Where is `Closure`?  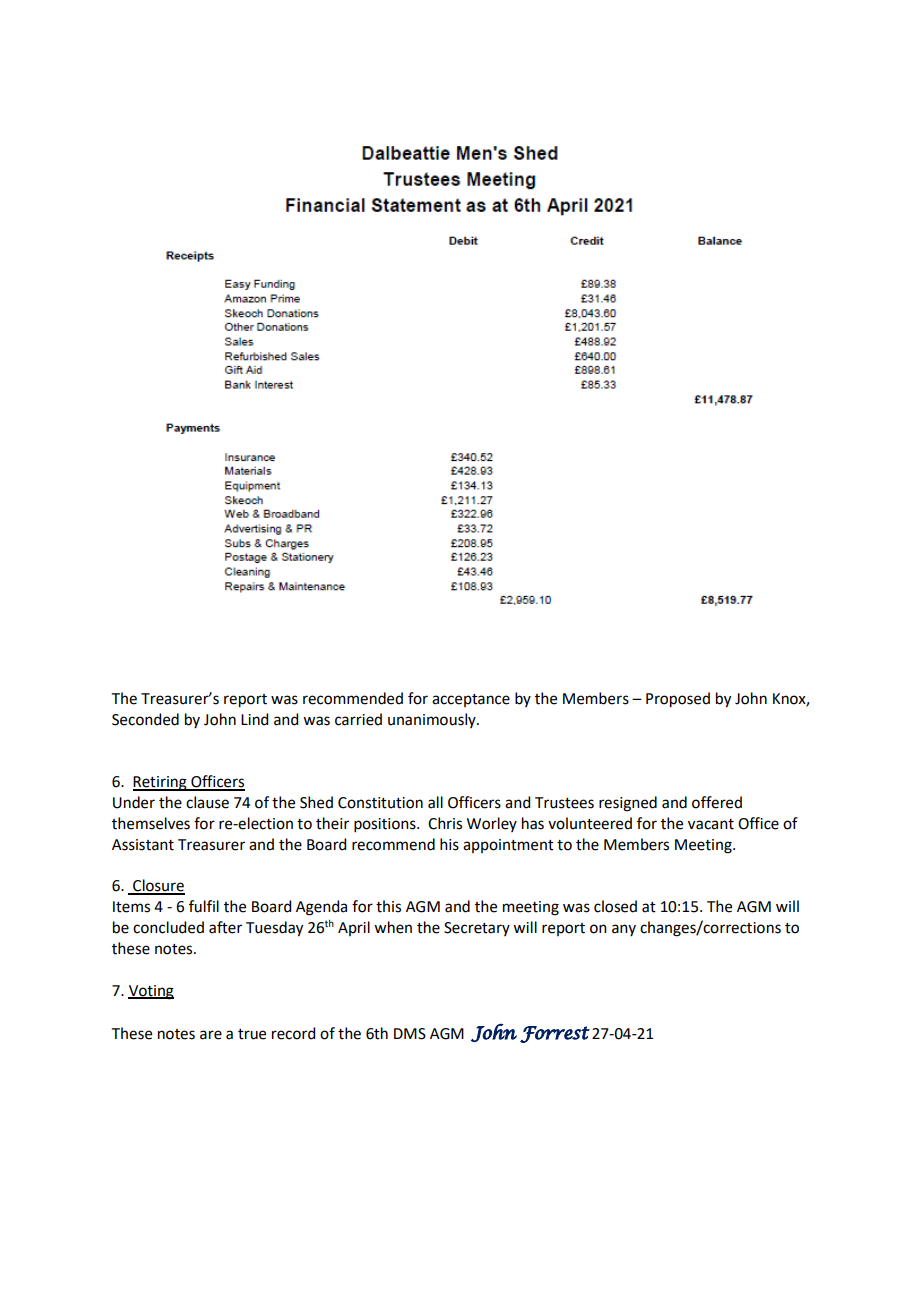 Closure is located at coordinates (158, 886).
